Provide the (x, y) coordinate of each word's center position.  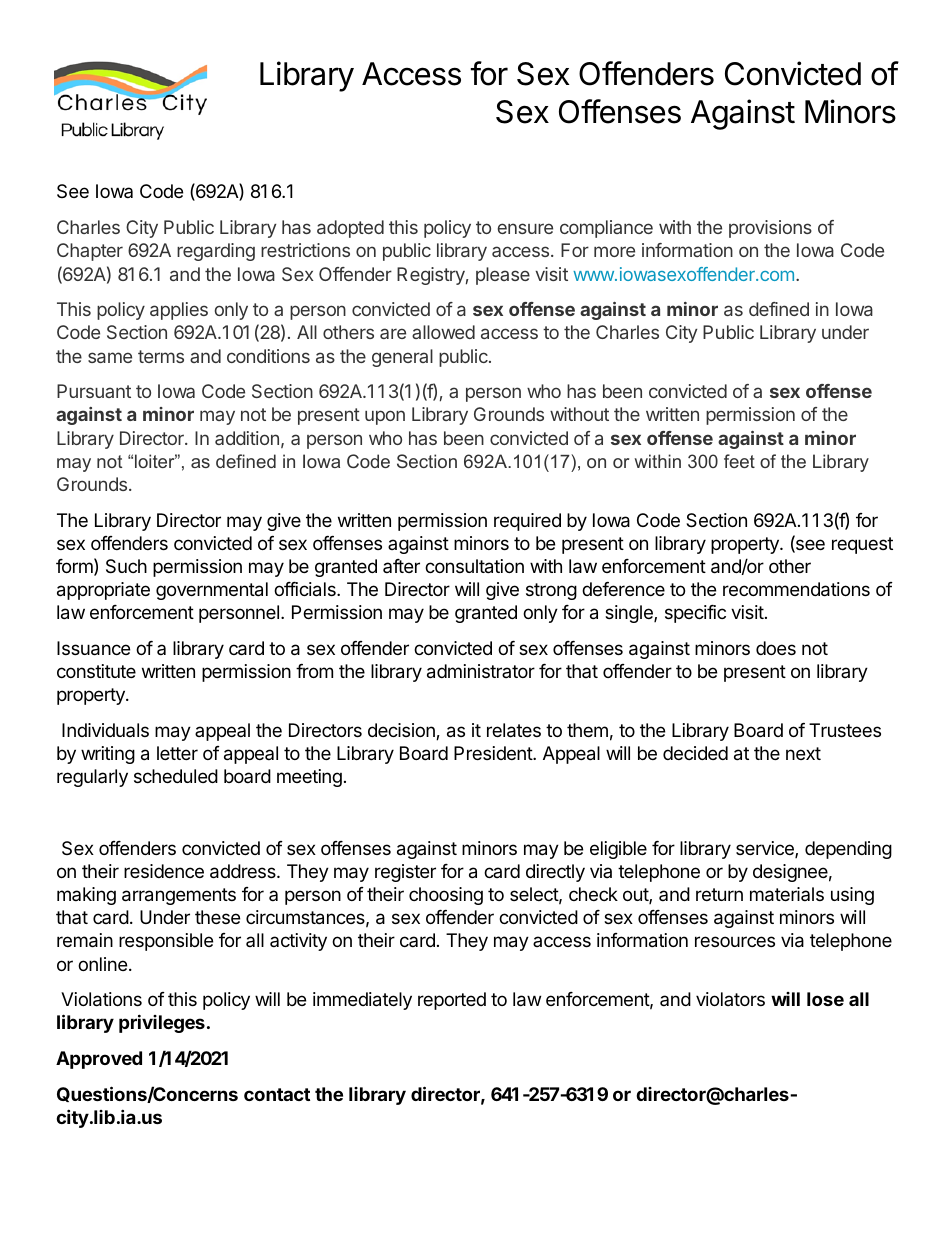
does (776, 648)
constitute (96, 671)
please (503, 276)
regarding (216, 252)
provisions (770, 229)
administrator (481, 671)
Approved (99, 1060)
